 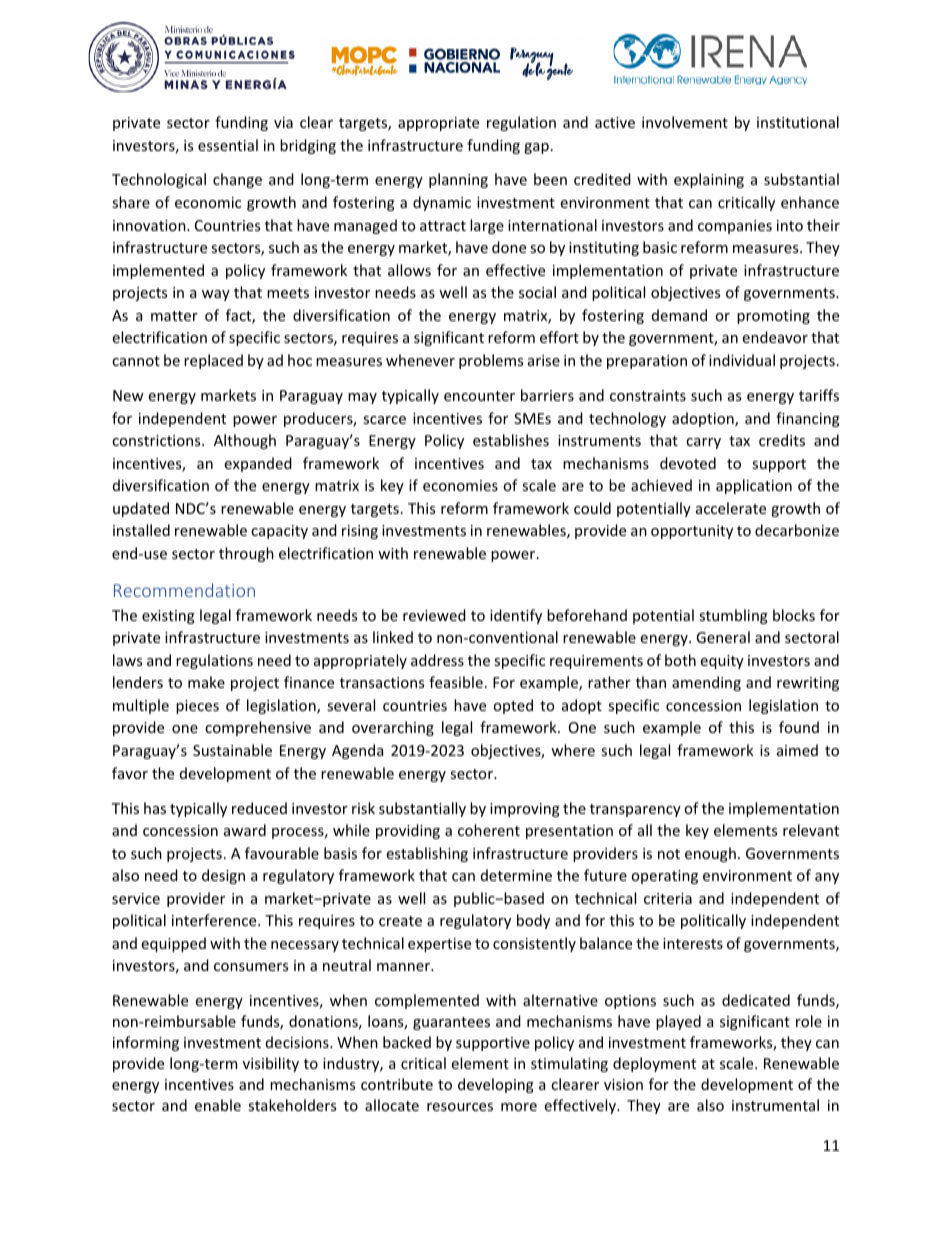 What do you see at coordinates (496, 1085) in the image?
I see `developing` at bounding box center [496, 1085].
